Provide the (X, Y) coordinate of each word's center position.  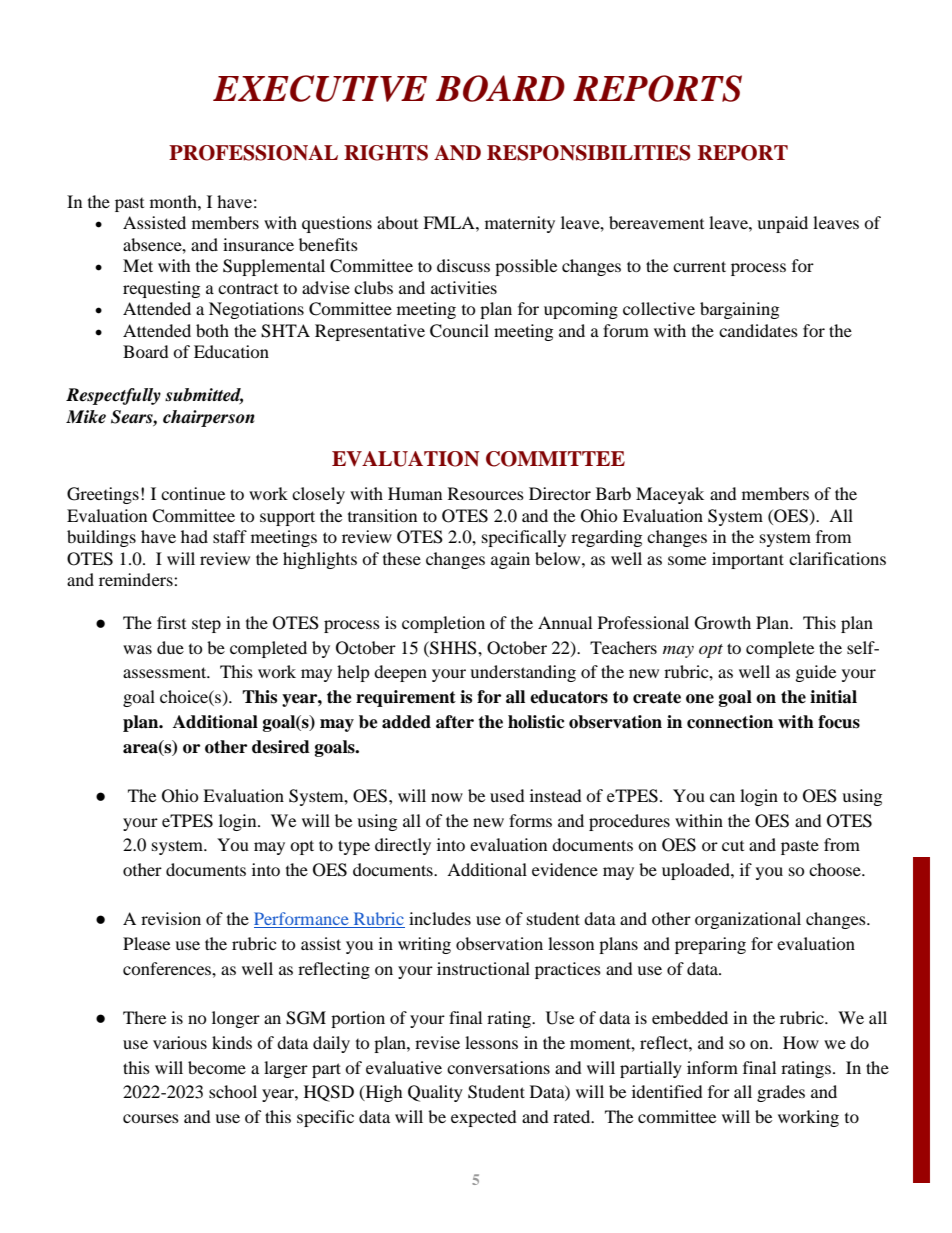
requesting (161, 289)
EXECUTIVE (320, 88)
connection (730, 722)
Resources (486, 493)
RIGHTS (386, 153)
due (170, 647)
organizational (748, 920)
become (217, 1067)
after (455, 722)
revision (171, 918)
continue (193, 493)
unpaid (782, 224)
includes (440, 918)
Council (459, 331)
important (748, 560)
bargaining (739, 310)
